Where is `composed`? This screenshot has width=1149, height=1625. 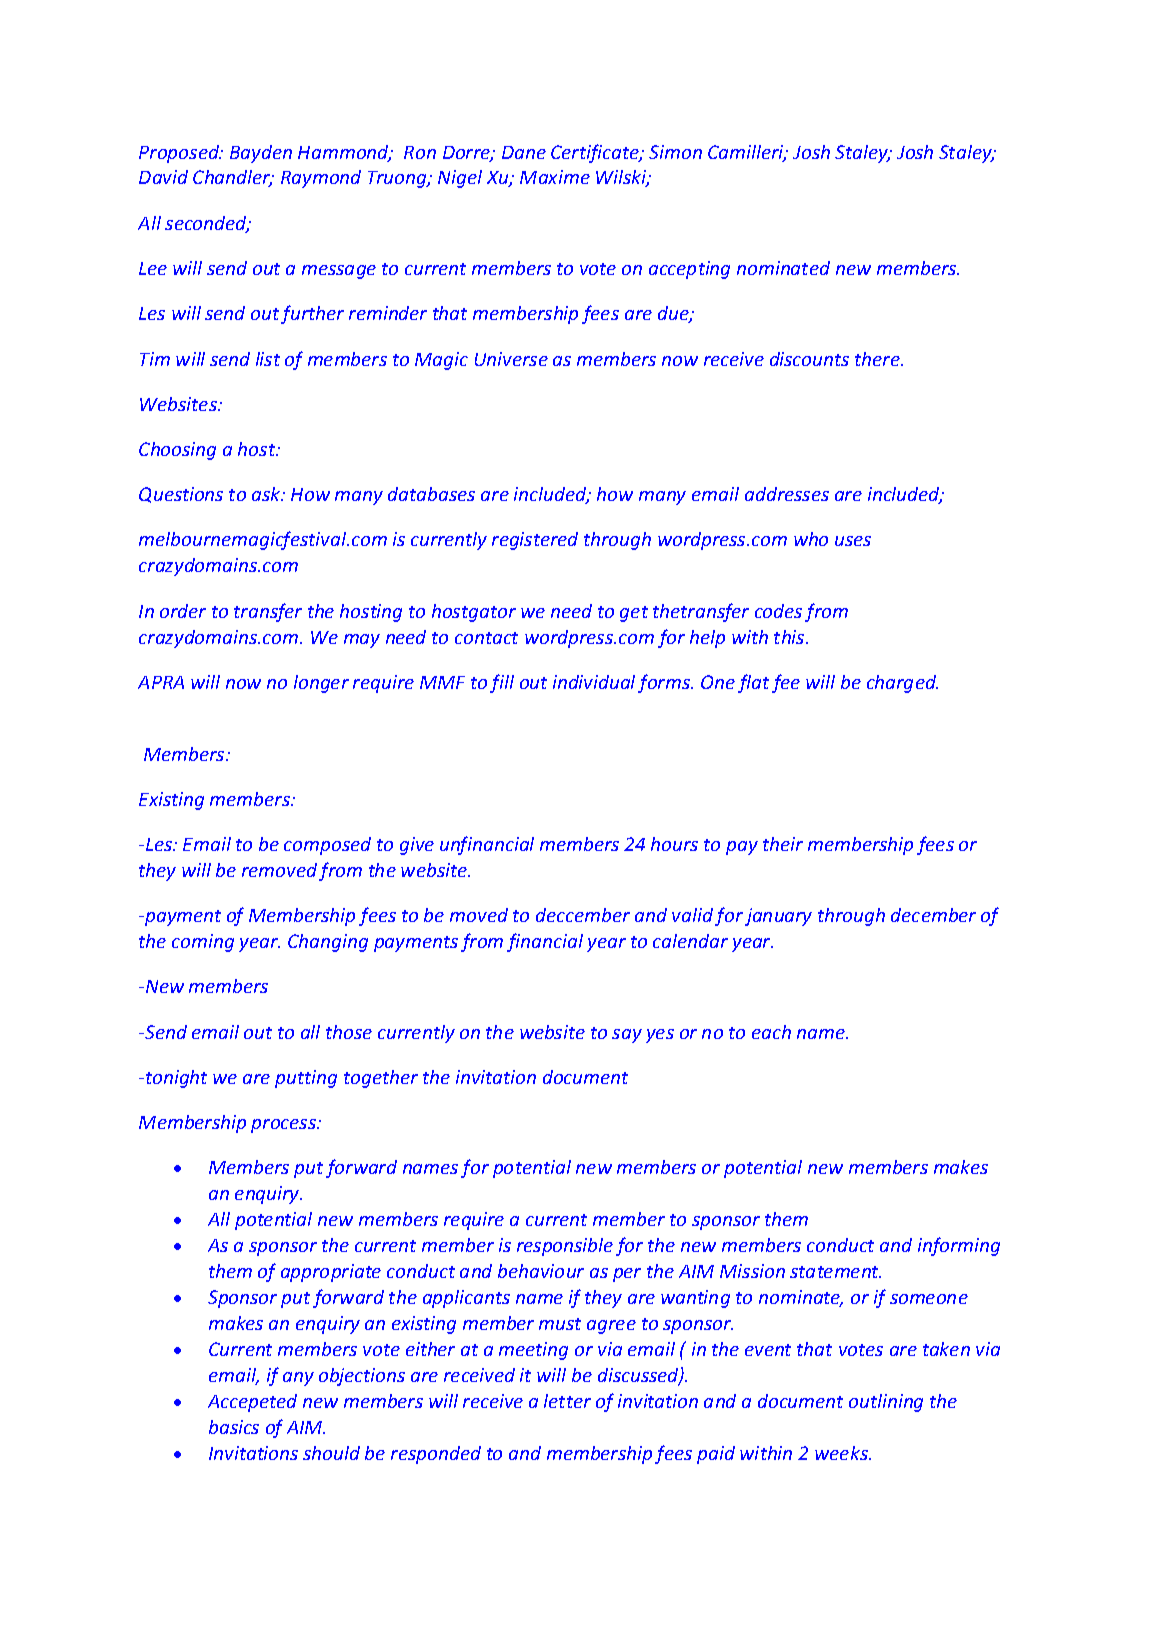 composed is located at coordinates (327, 846).
